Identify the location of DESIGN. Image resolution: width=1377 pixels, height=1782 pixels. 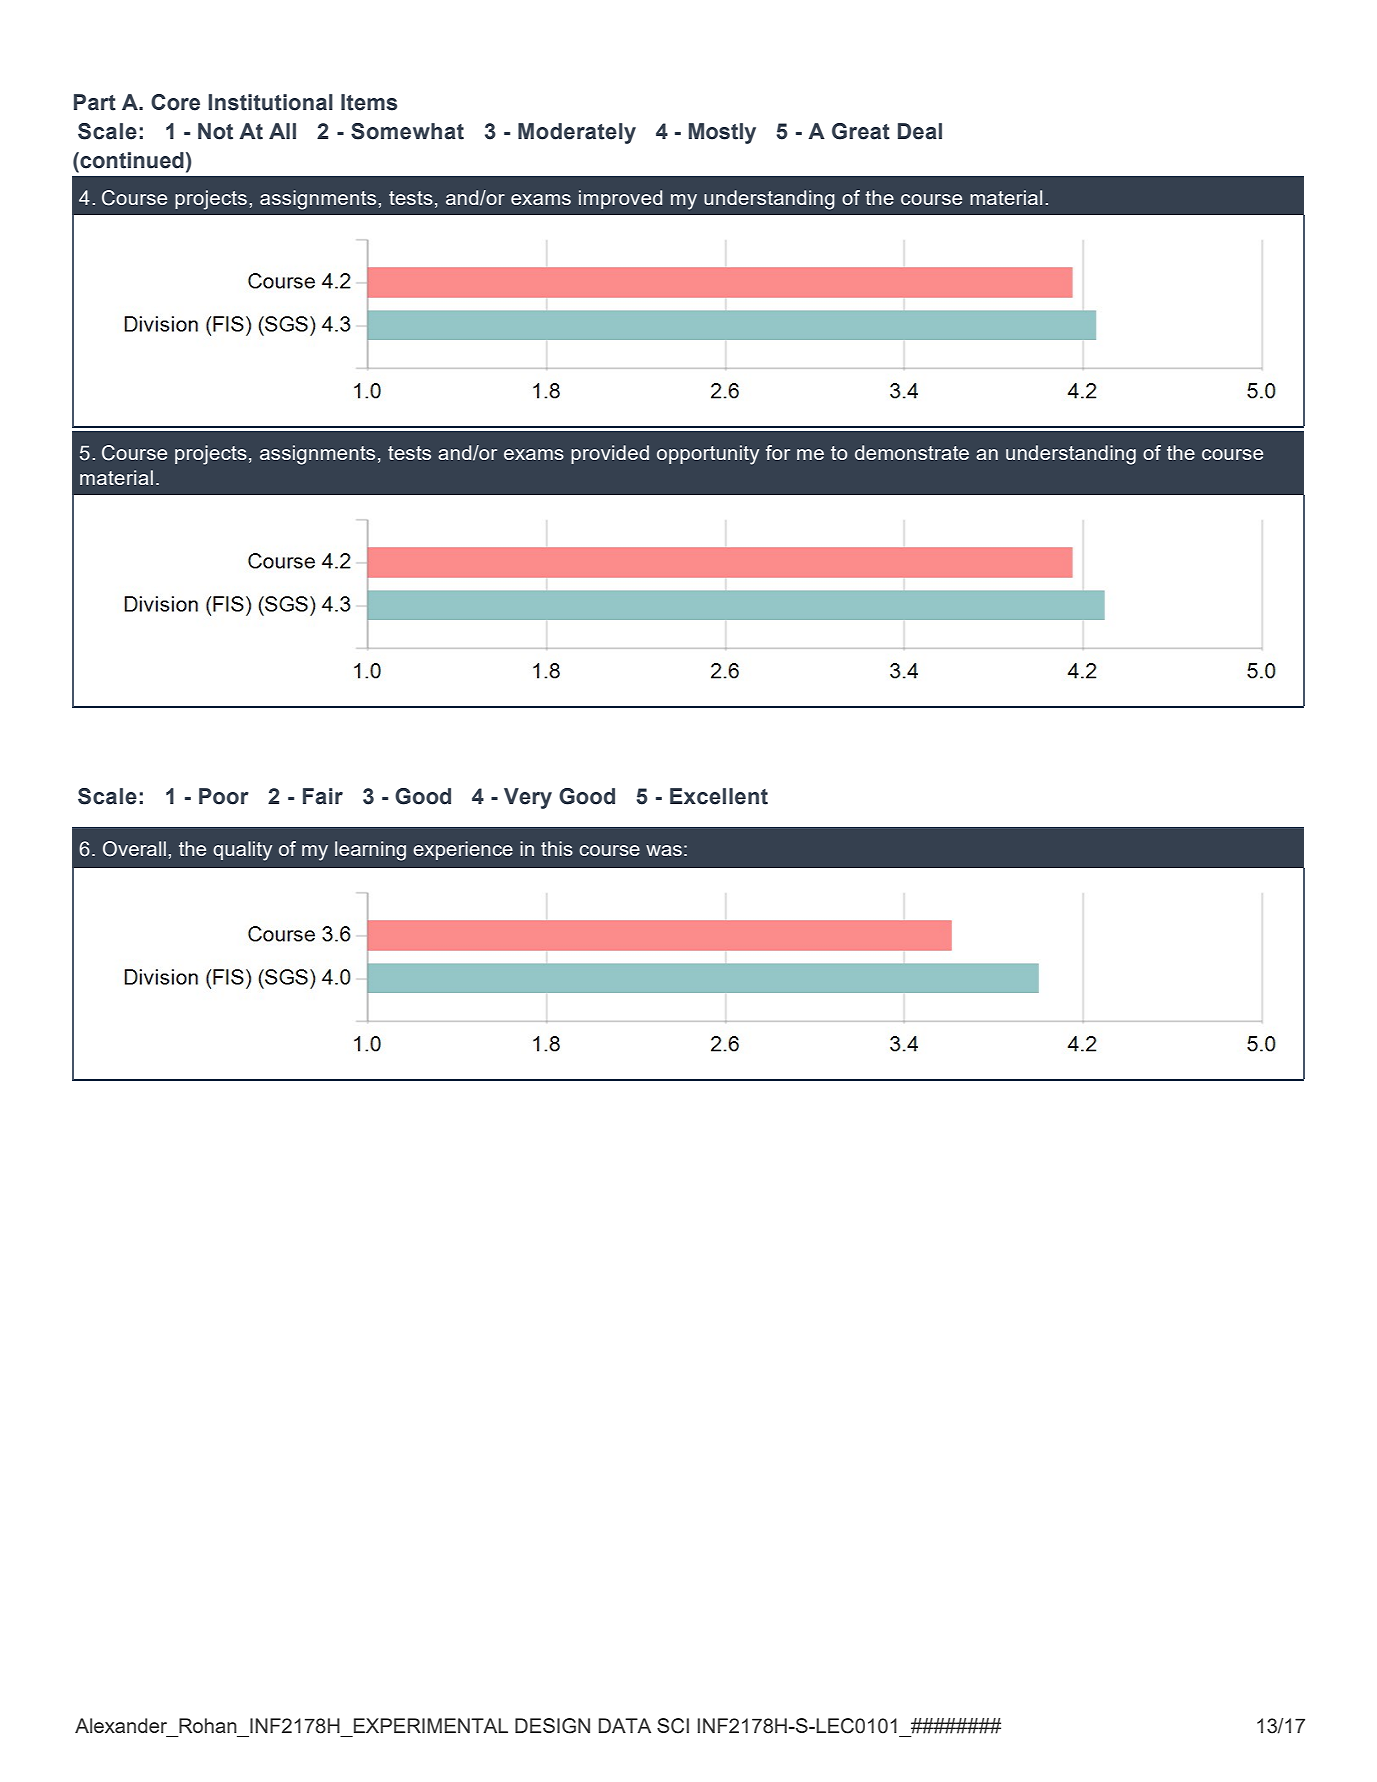
(552, 1726).
